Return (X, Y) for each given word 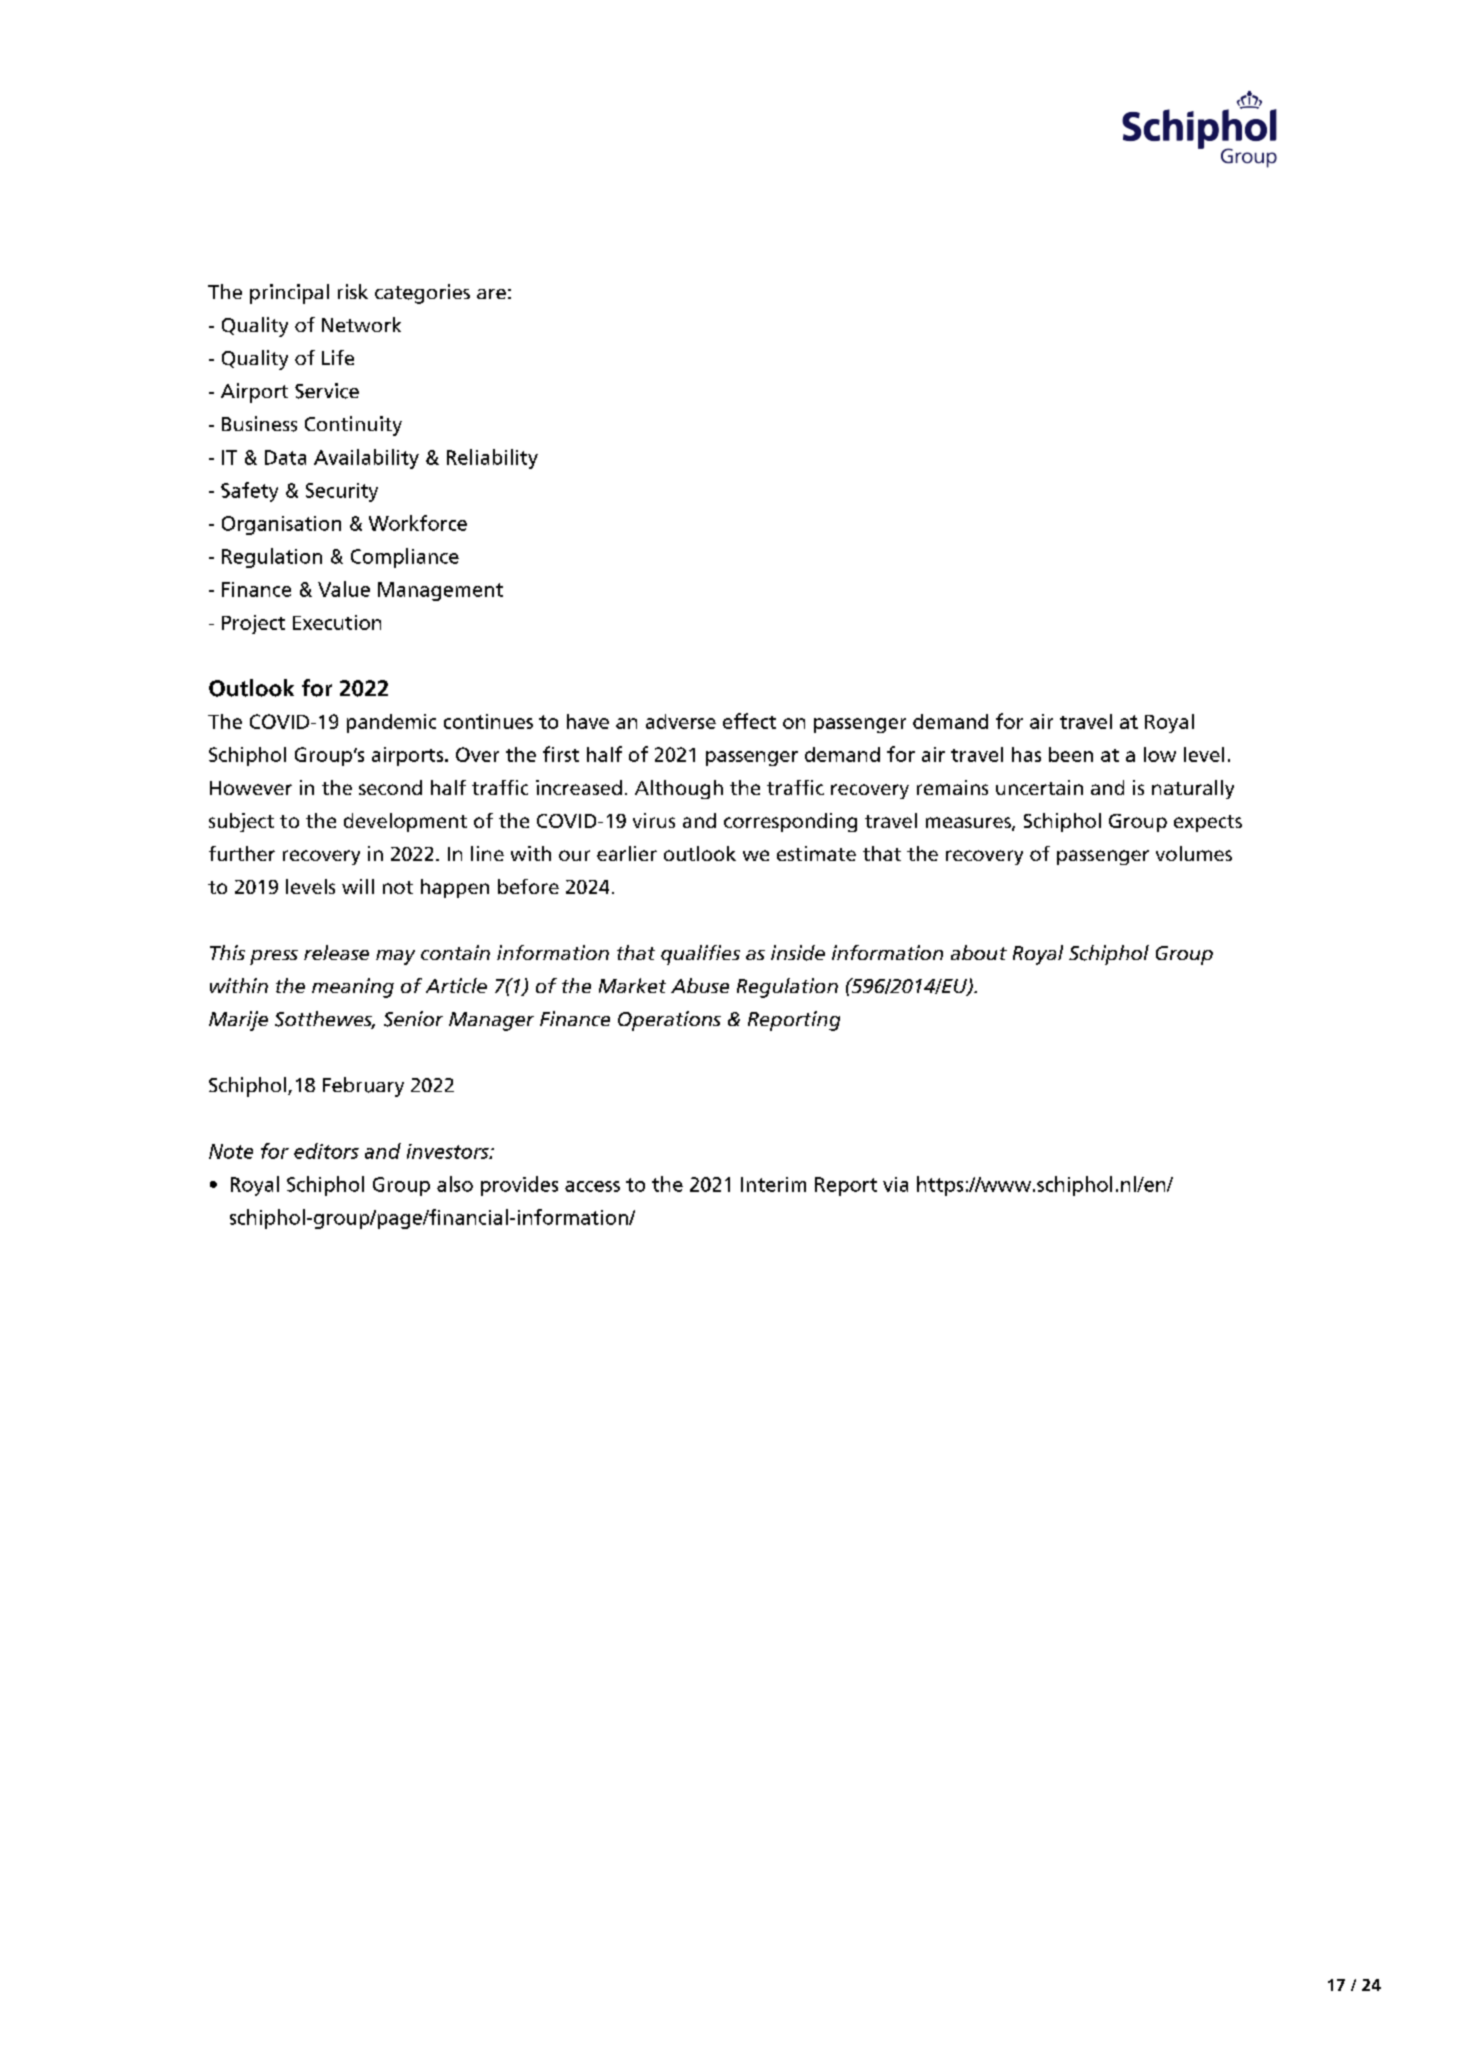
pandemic (391, 723)
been (1071, 754)
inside (798, 953)
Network (361, 324)
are (491, 294)
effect (749, 721)
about (979, 952)
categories (422, 294)
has (1026, 754)
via (895, 1184)
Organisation (281, 525)
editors (326, 1151)
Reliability (492, 459)
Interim (773, 1184)
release (336, 952)
